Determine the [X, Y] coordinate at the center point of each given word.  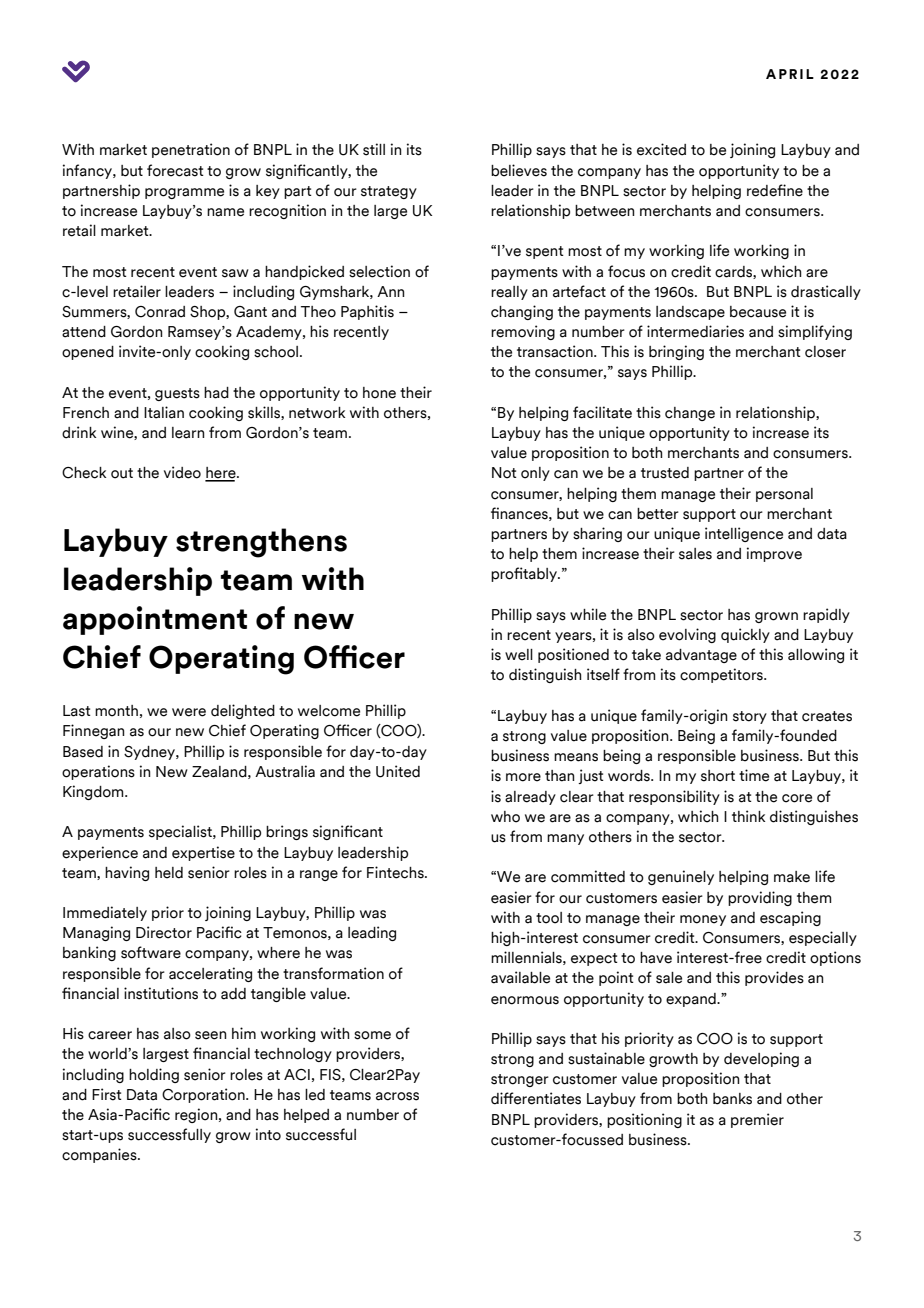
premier [757, 1120]
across [397, 1096]
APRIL [790, 74]
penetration [191, 150]
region [197, 1115]
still [374, 149]
